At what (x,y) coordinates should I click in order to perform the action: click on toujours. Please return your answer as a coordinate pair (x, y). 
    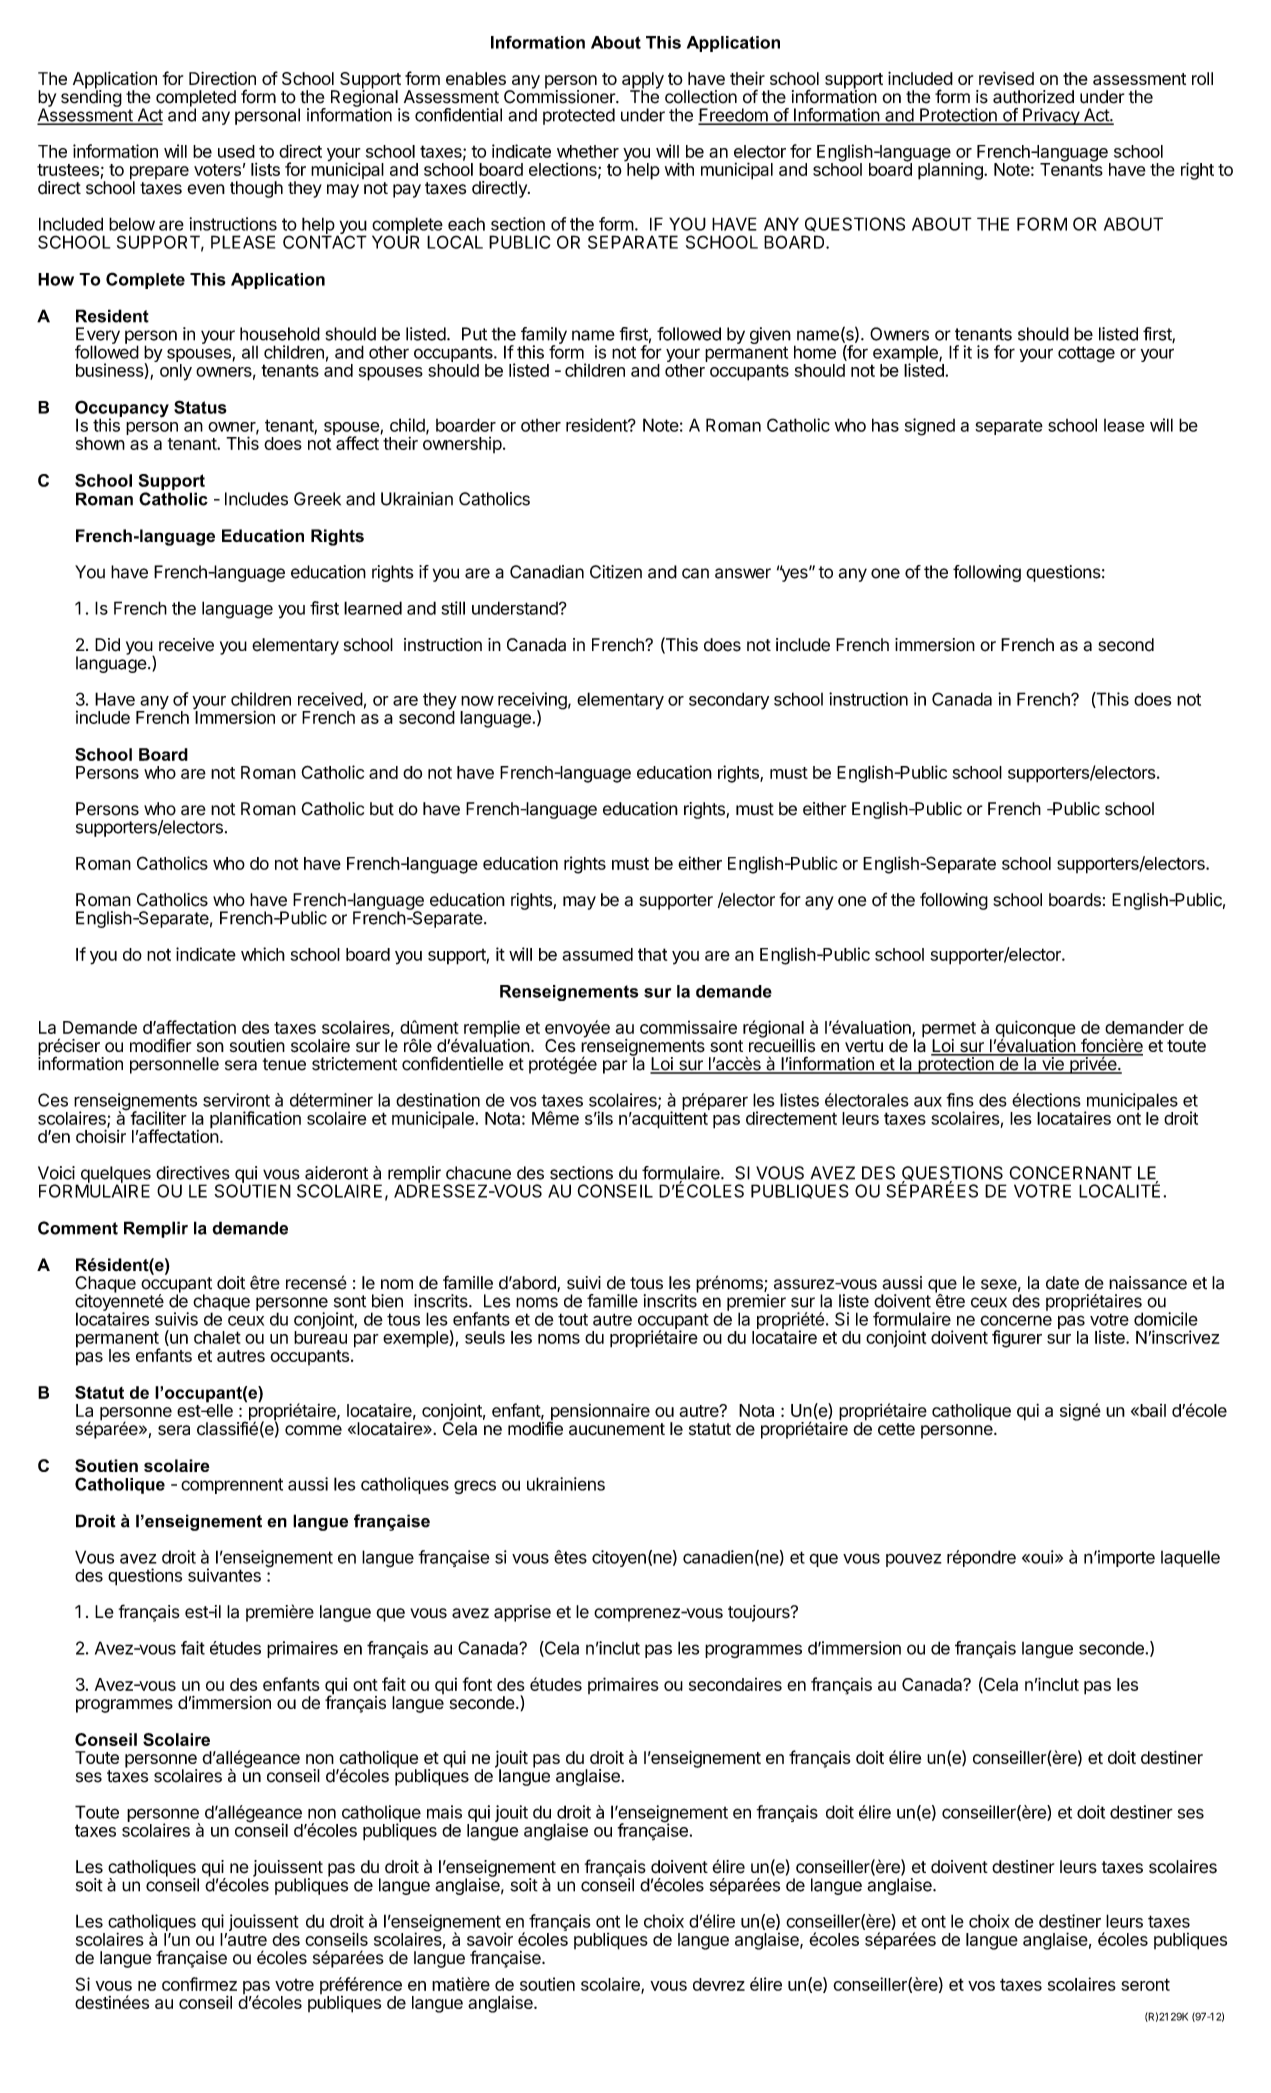
    Looking at the image, I should click on (760, 1613).
